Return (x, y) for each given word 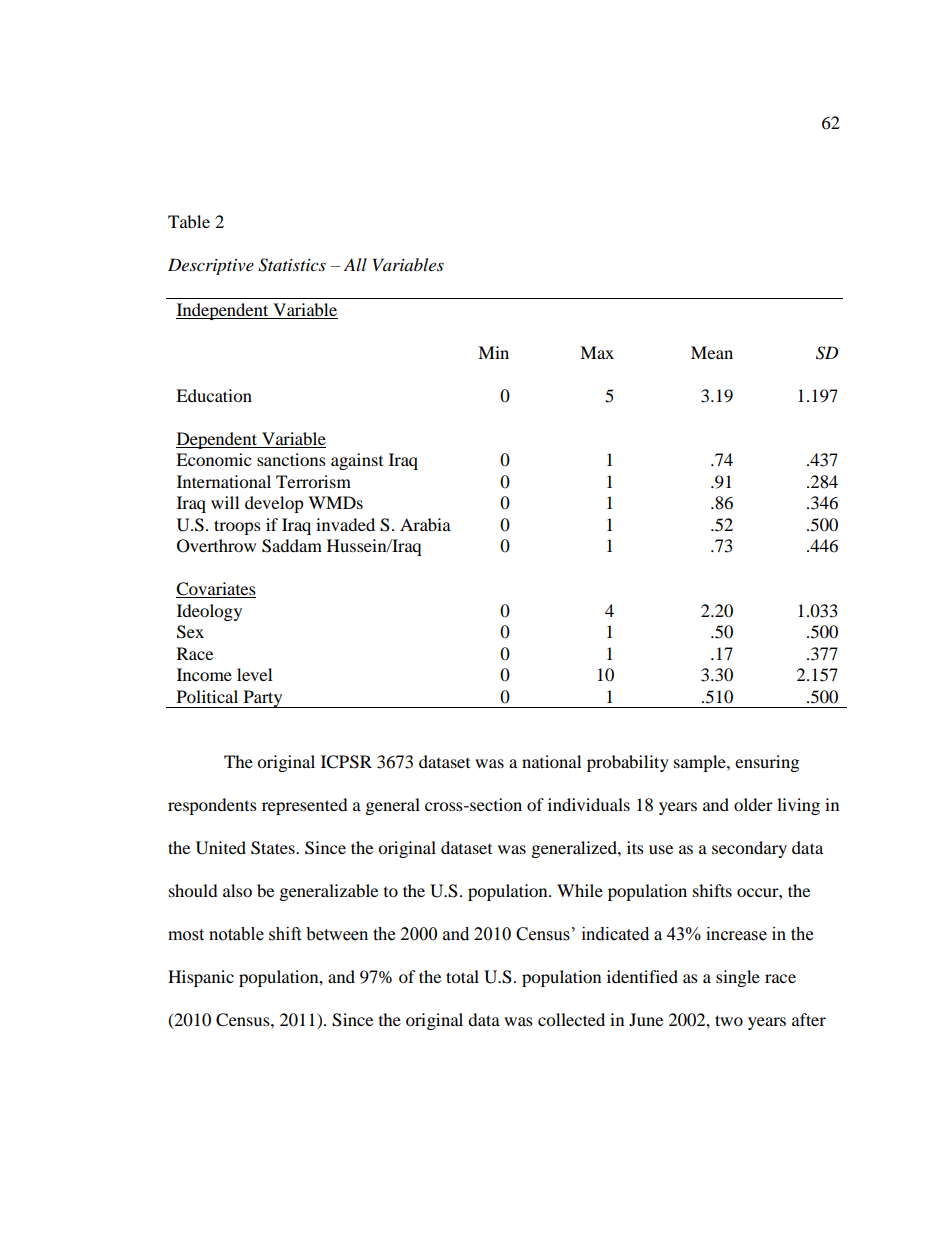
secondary (749, 849)
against (357, 461)
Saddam (292, 546)
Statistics (292, 265)
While (580, 890)
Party (263, 699)
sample (701, 763)
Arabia (425, 524)
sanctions (291, 459)
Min (493, 352)
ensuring (767, 763)
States (274, 848)
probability (628, 763)
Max (597, 352)
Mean (712, 352)
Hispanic (201, 978)
